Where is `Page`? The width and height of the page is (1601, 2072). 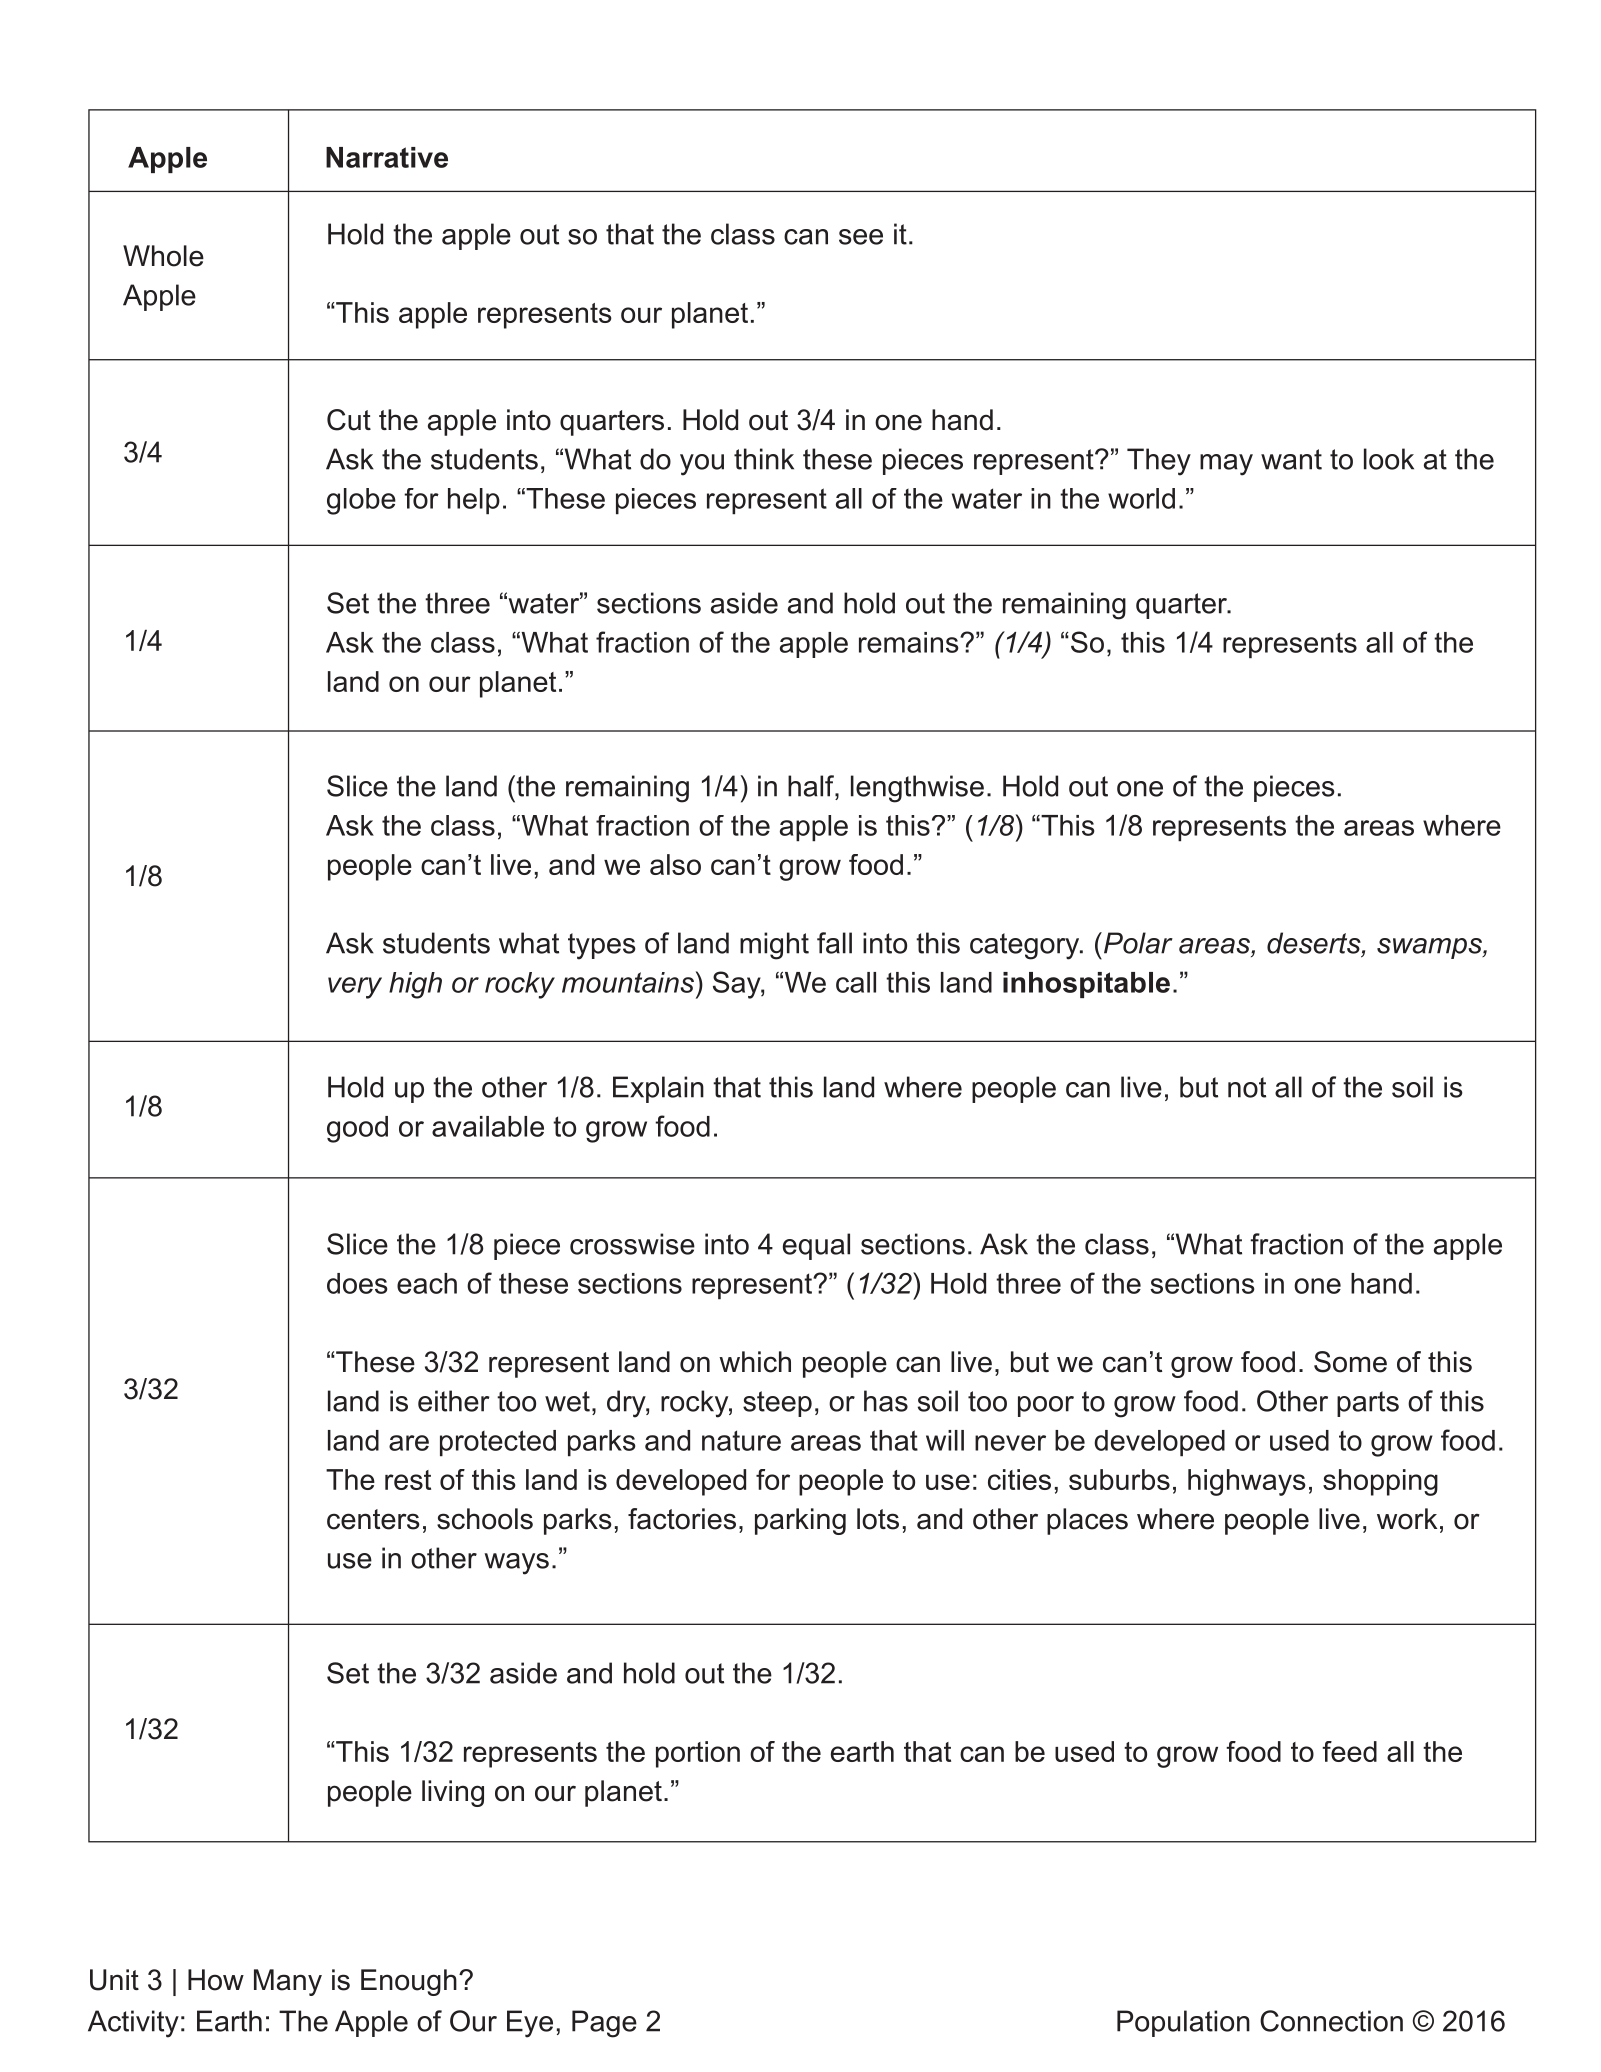 Page is located at coordinates (604, 2024).
